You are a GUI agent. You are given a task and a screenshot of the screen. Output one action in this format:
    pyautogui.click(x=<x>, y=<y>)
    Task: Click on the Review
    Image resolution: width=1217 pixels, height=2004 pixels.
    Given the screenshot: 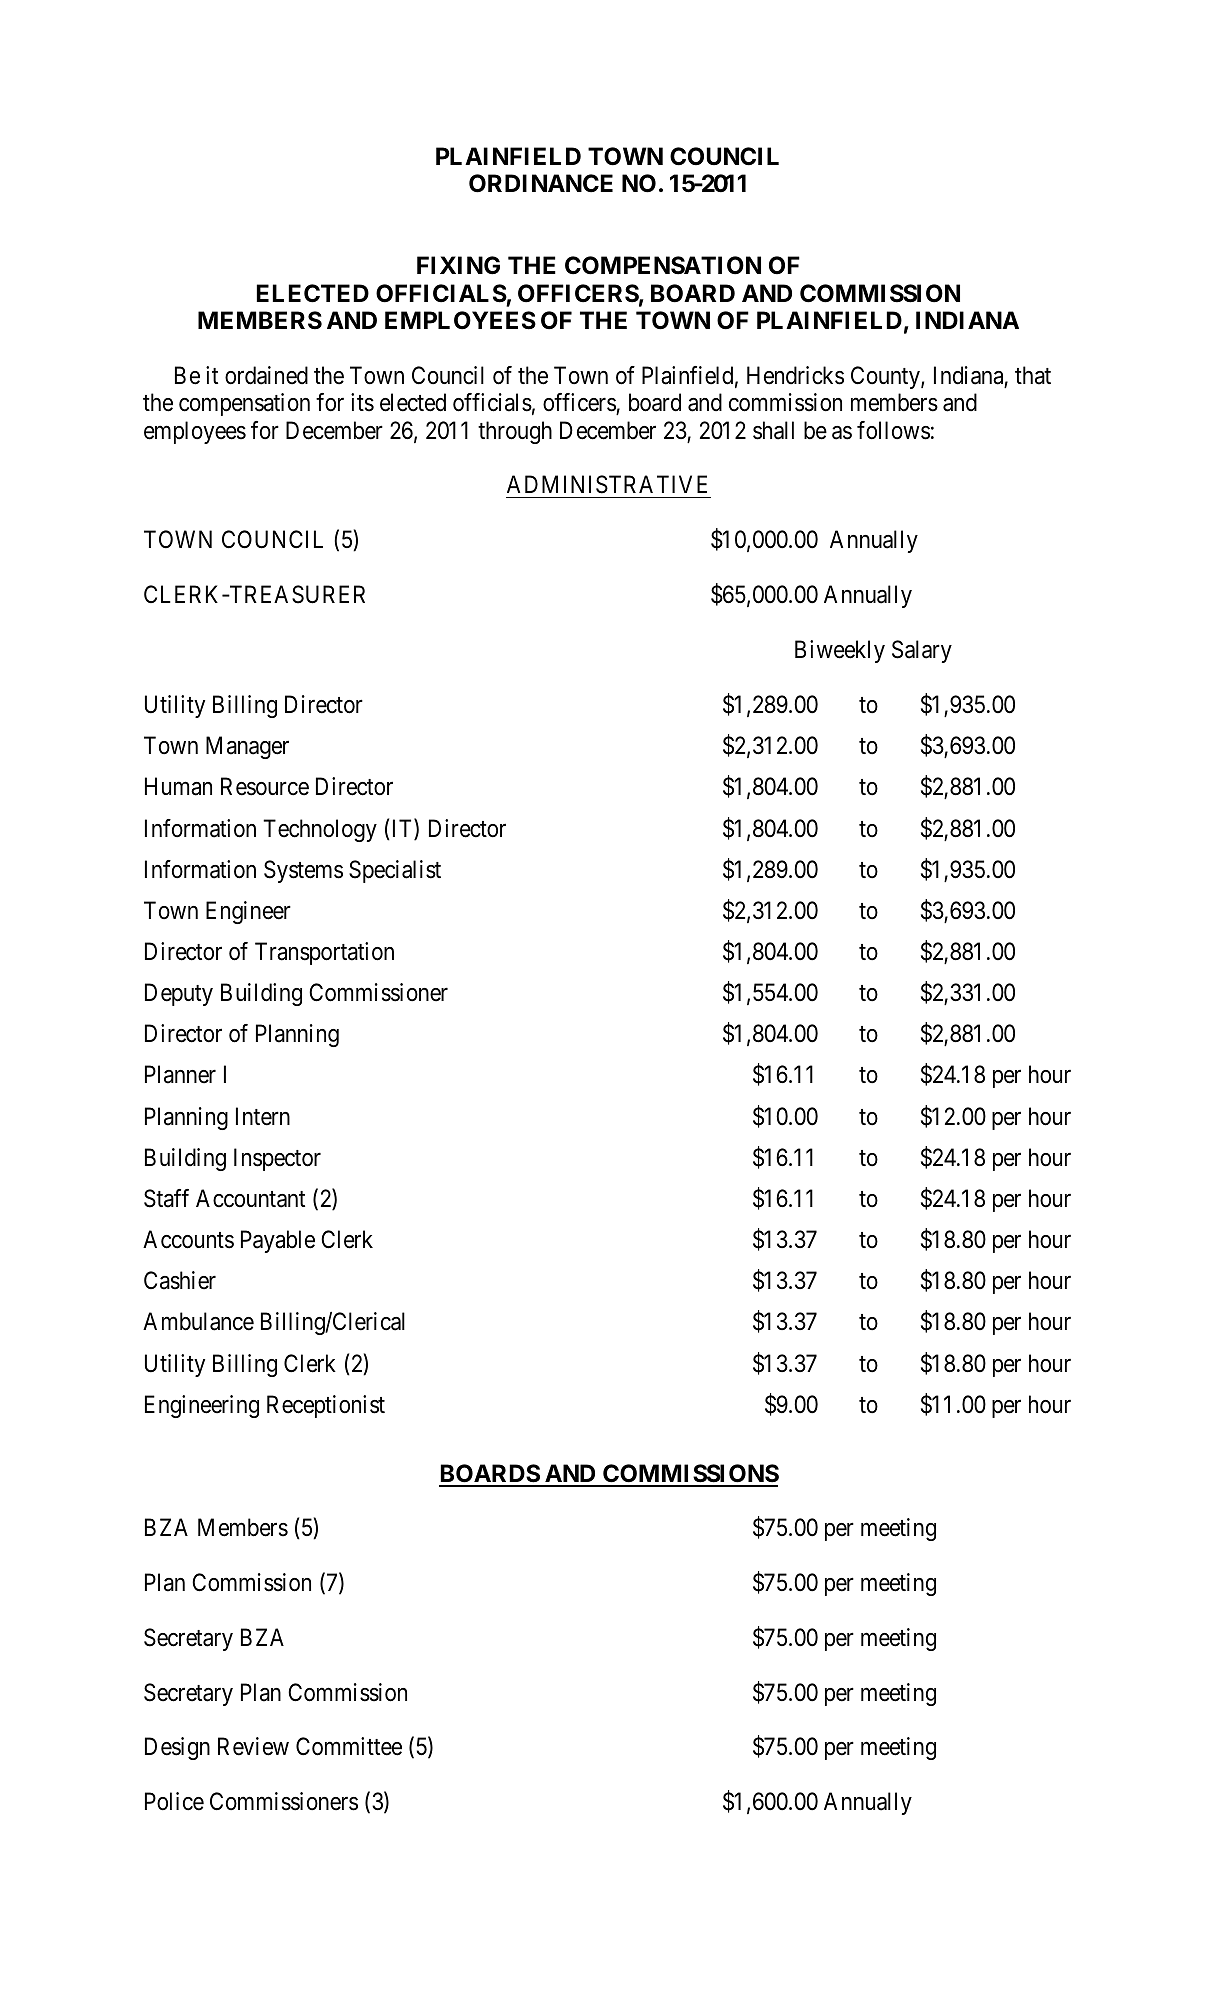 What is the action you would take?
    pyautogui.click(x=253, y=1746)
